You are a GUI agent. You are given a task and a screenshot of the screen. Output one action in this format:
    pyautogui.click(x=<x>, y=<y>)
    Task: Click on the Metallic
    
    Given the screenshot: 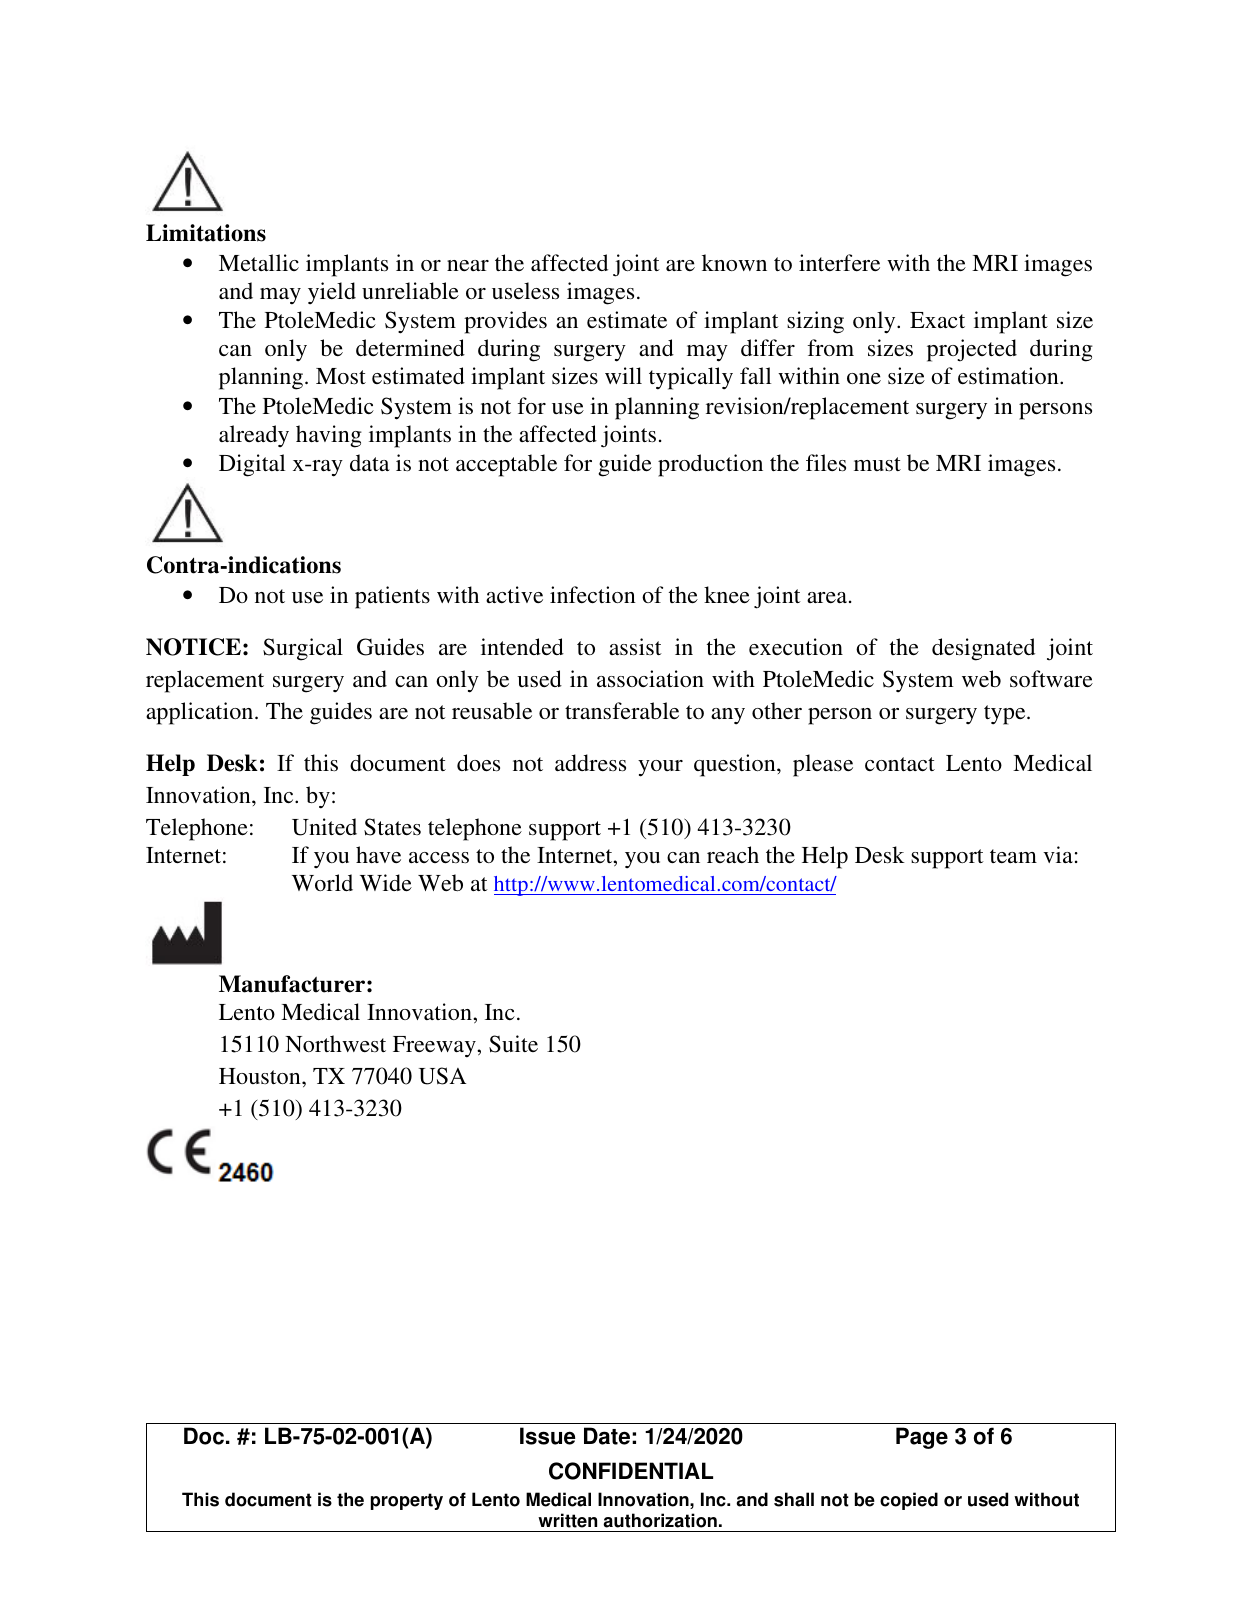 What is the action you would take?
    pyautogui.click(x=259, y=262)
